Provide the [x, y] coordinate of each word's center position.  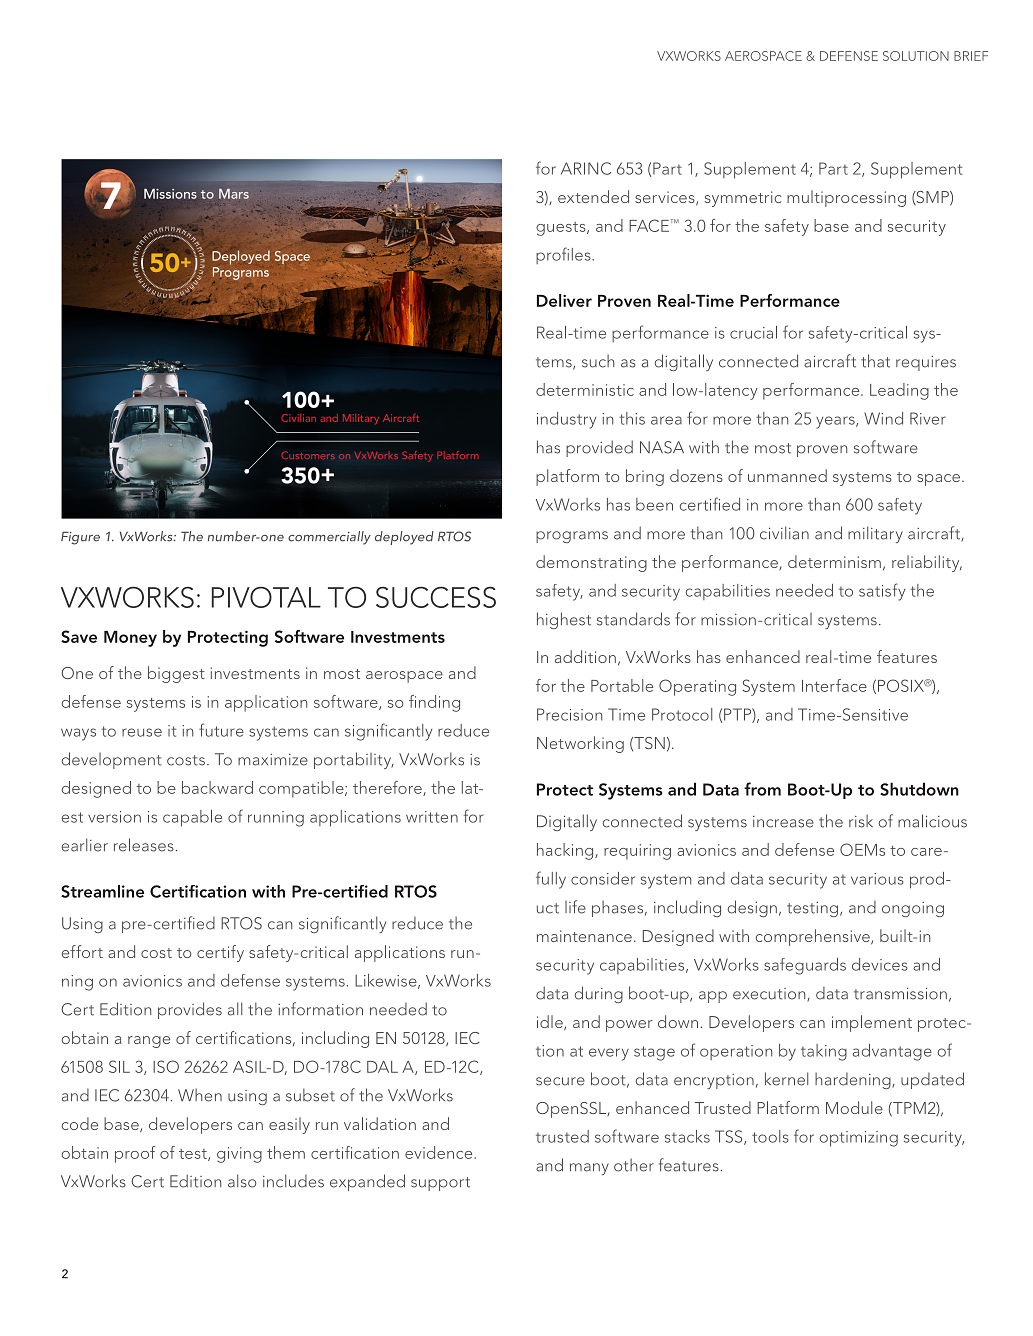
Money [130, 639]
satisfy [882, 592]
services [666, 198]
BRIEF [971, 56]
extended [593, 196]
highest [564, 620]
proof [135, 1154]
